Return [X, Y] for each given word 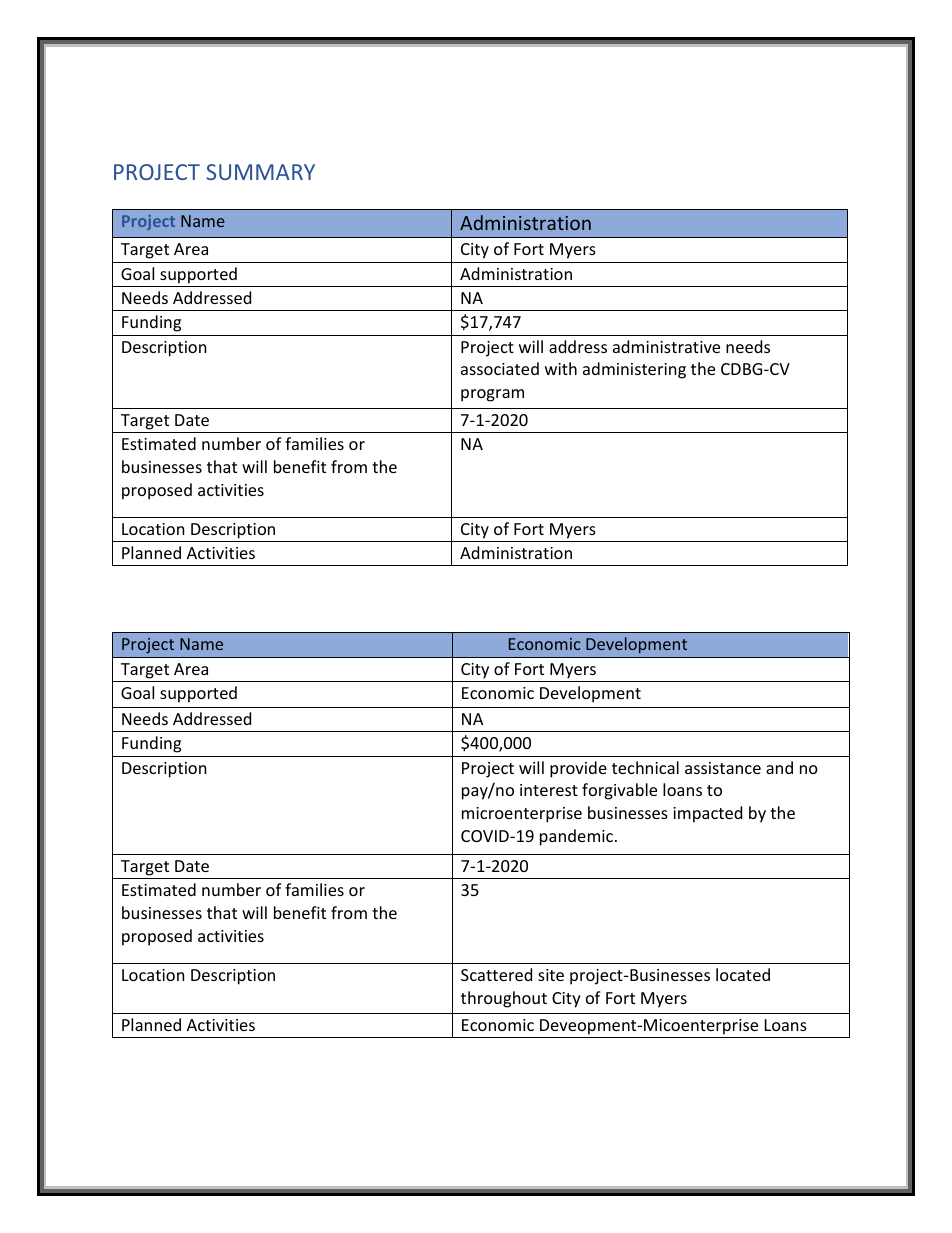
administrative [666, 346]
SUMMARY [260, 172]
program [492, 395]
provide [578, 769]
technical [645, 767]
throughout [504, 999]
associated [500, 368]
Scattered [496, 974]
